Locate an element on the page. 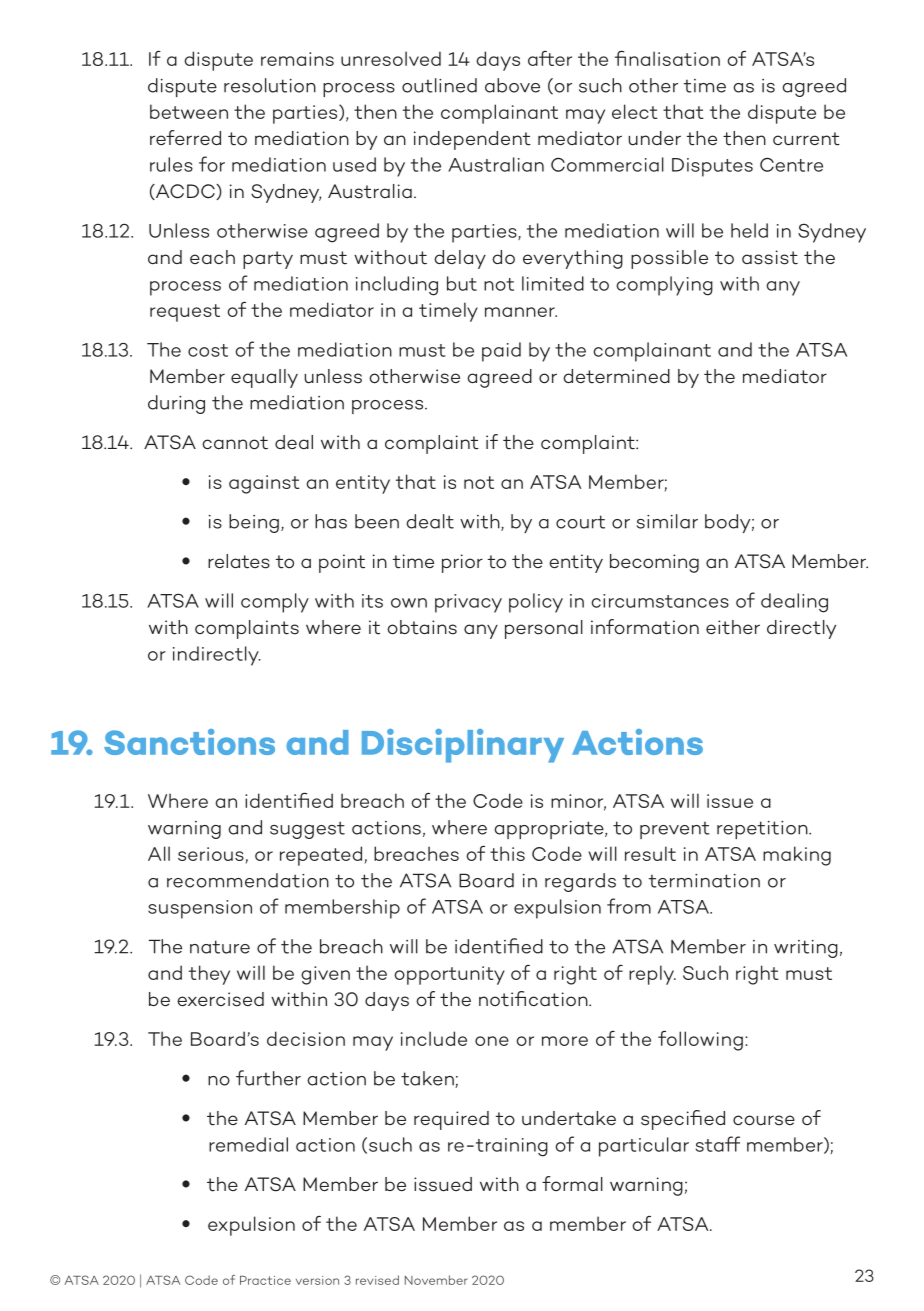 This image has width=924, height=1311. current is located at coordinates (806, 139).
